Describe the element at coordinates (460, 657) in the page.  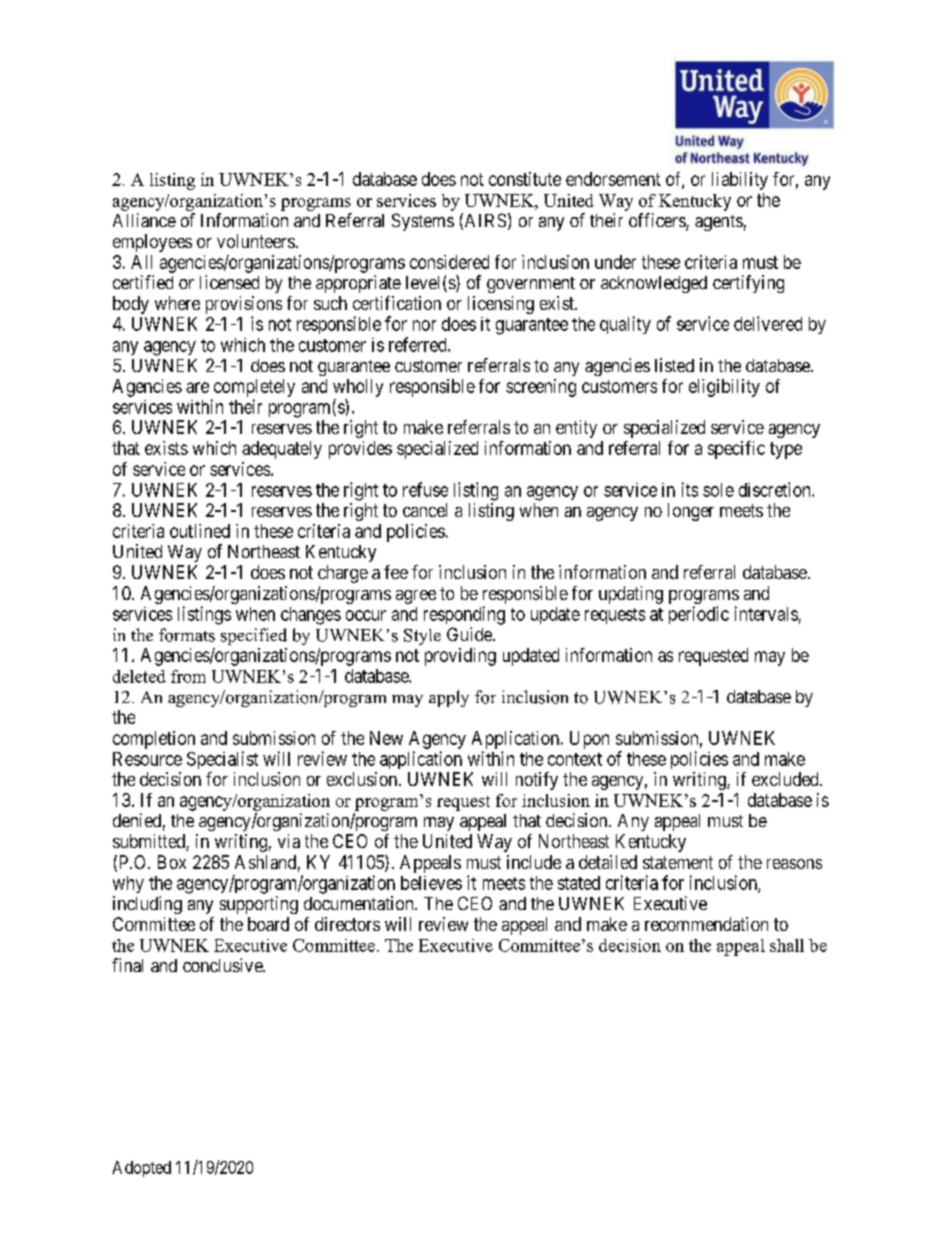
I see `providing` at that location.
